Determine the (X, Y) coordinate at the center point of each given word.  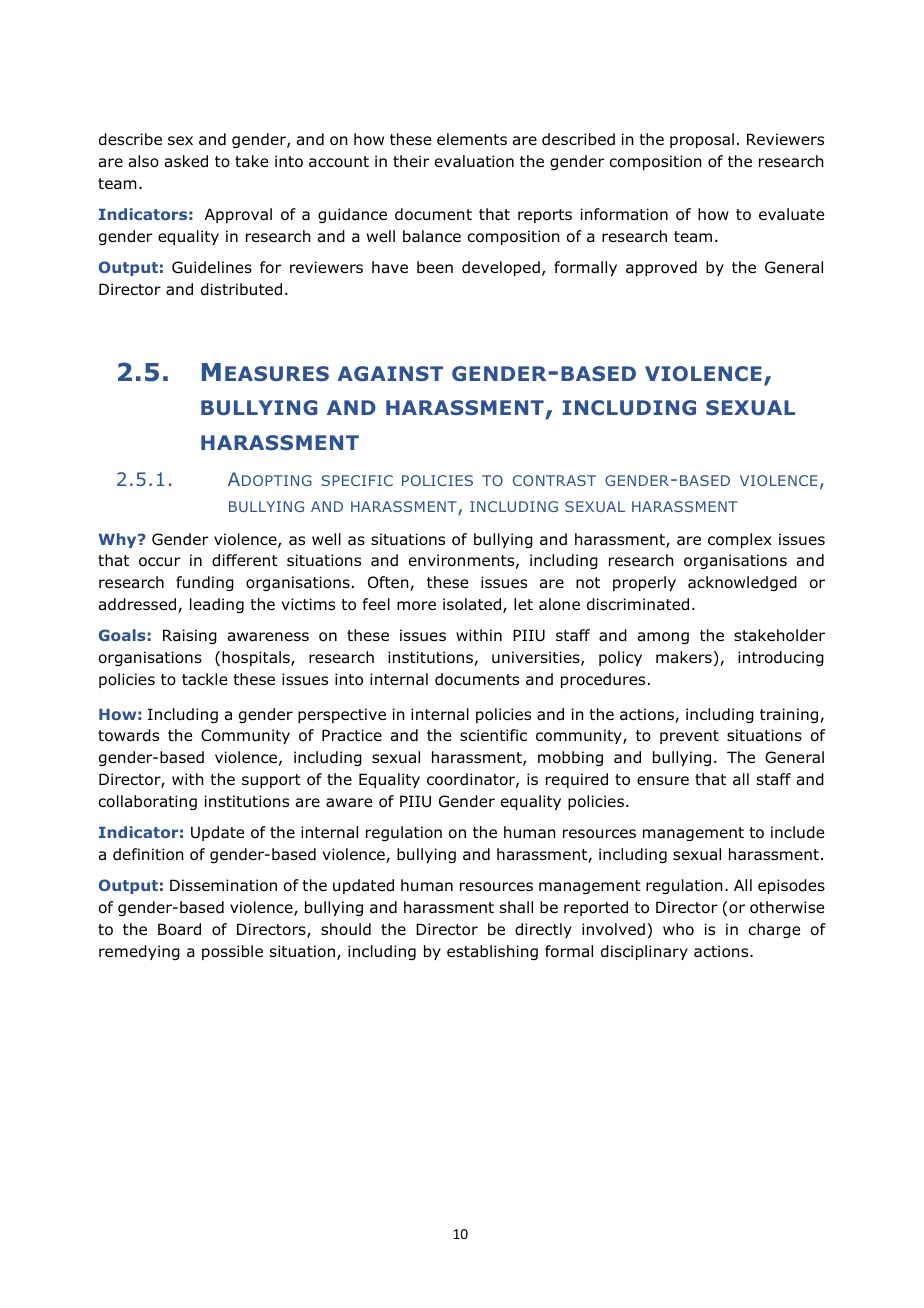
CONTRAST (554, 480)
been (435, 267)
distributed (241, 289)
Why (118, 540)
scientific (493, 735)
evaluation (474, 161)
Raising (190, 636)
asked (186, 161)
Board (179, 929)
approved (661, 268)
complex (740, 540)
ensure (663, 780)
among (663, 638)
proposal (702, 140)
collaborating (147, 802)
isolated (473, 605)
